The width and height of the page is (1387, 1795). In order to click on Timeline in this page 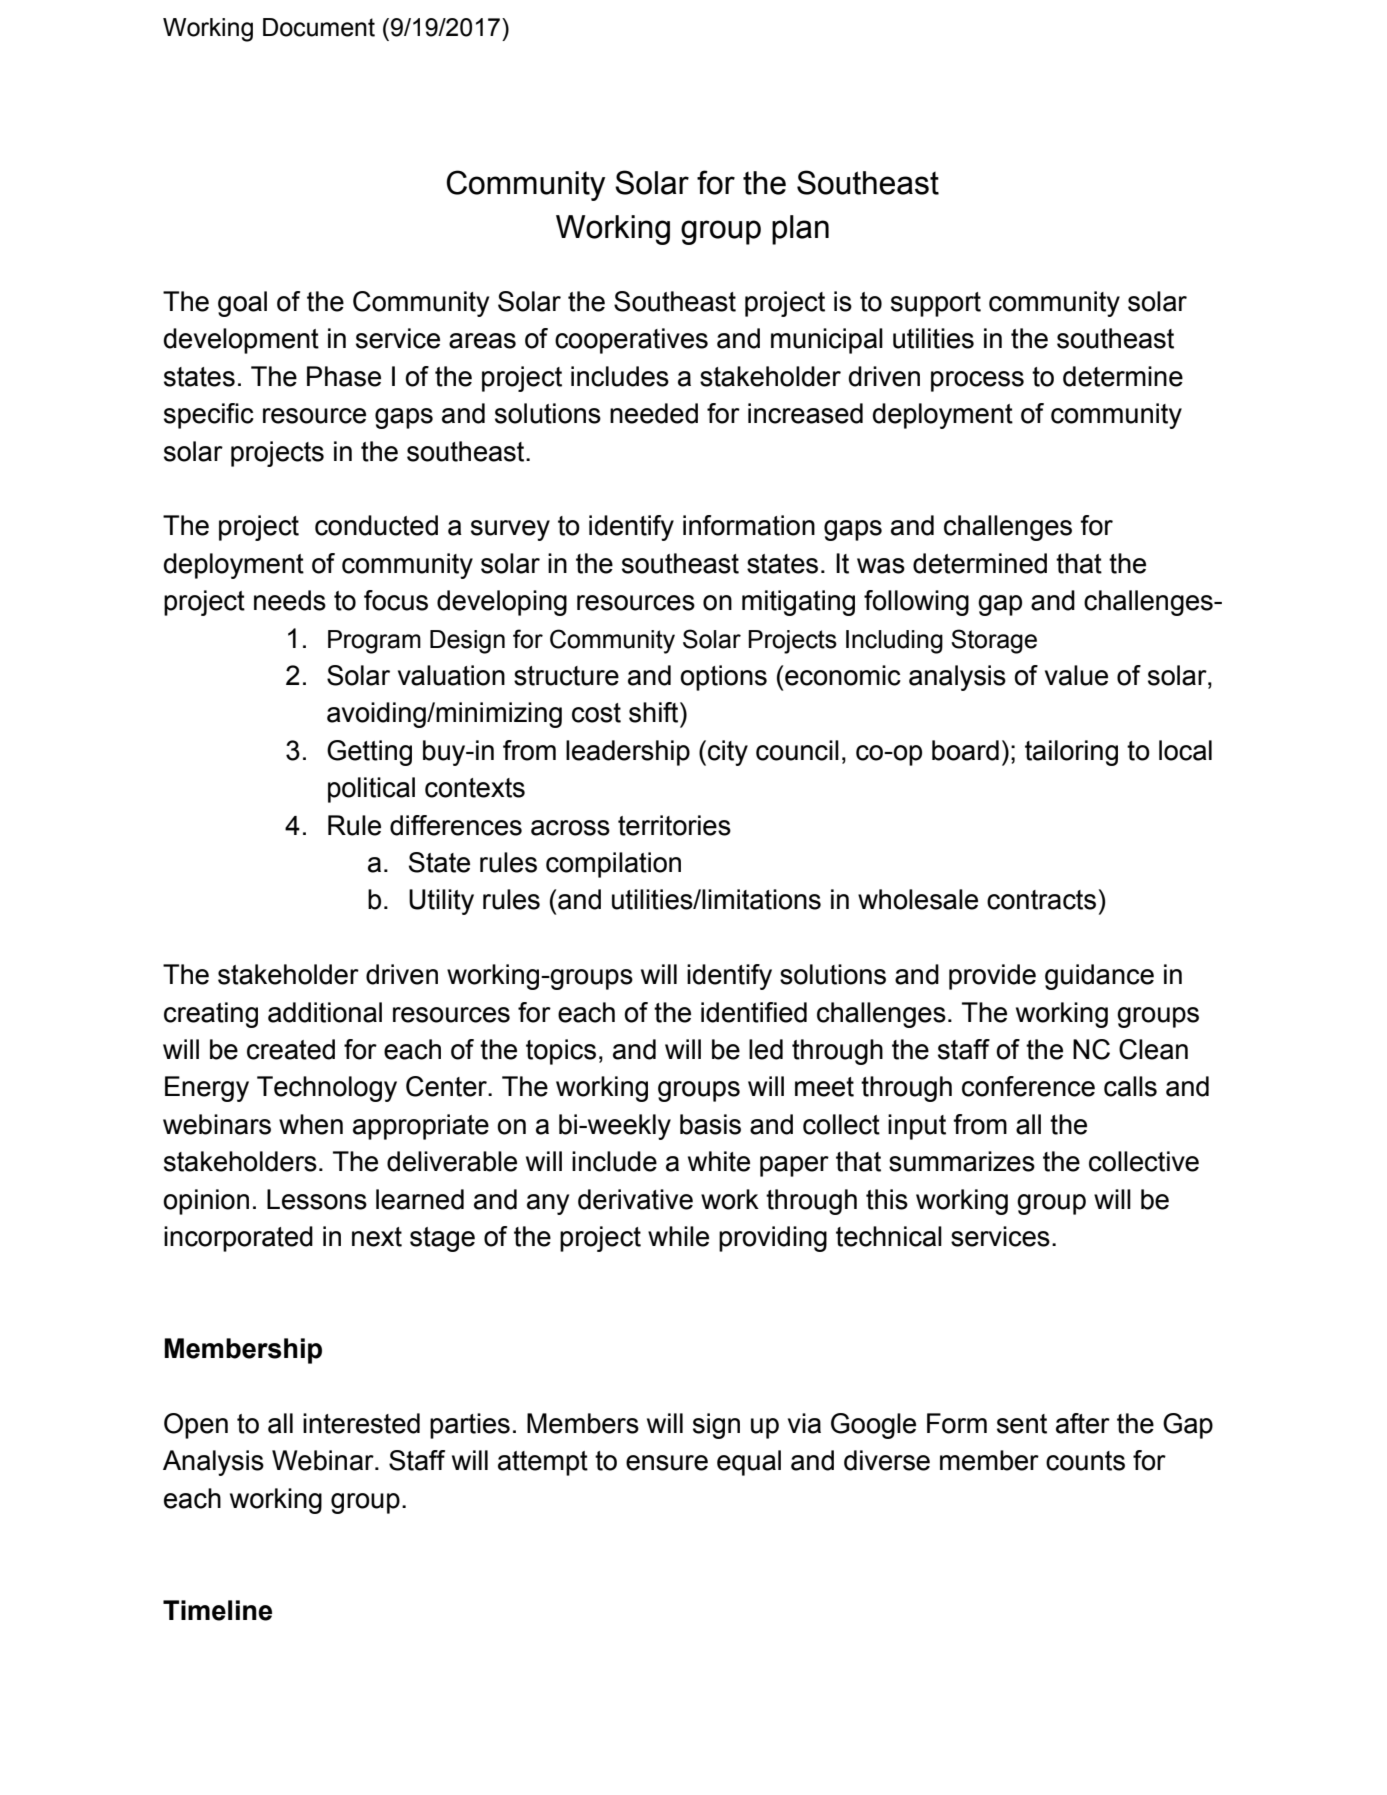, I will do `click(217, 1610)`.
